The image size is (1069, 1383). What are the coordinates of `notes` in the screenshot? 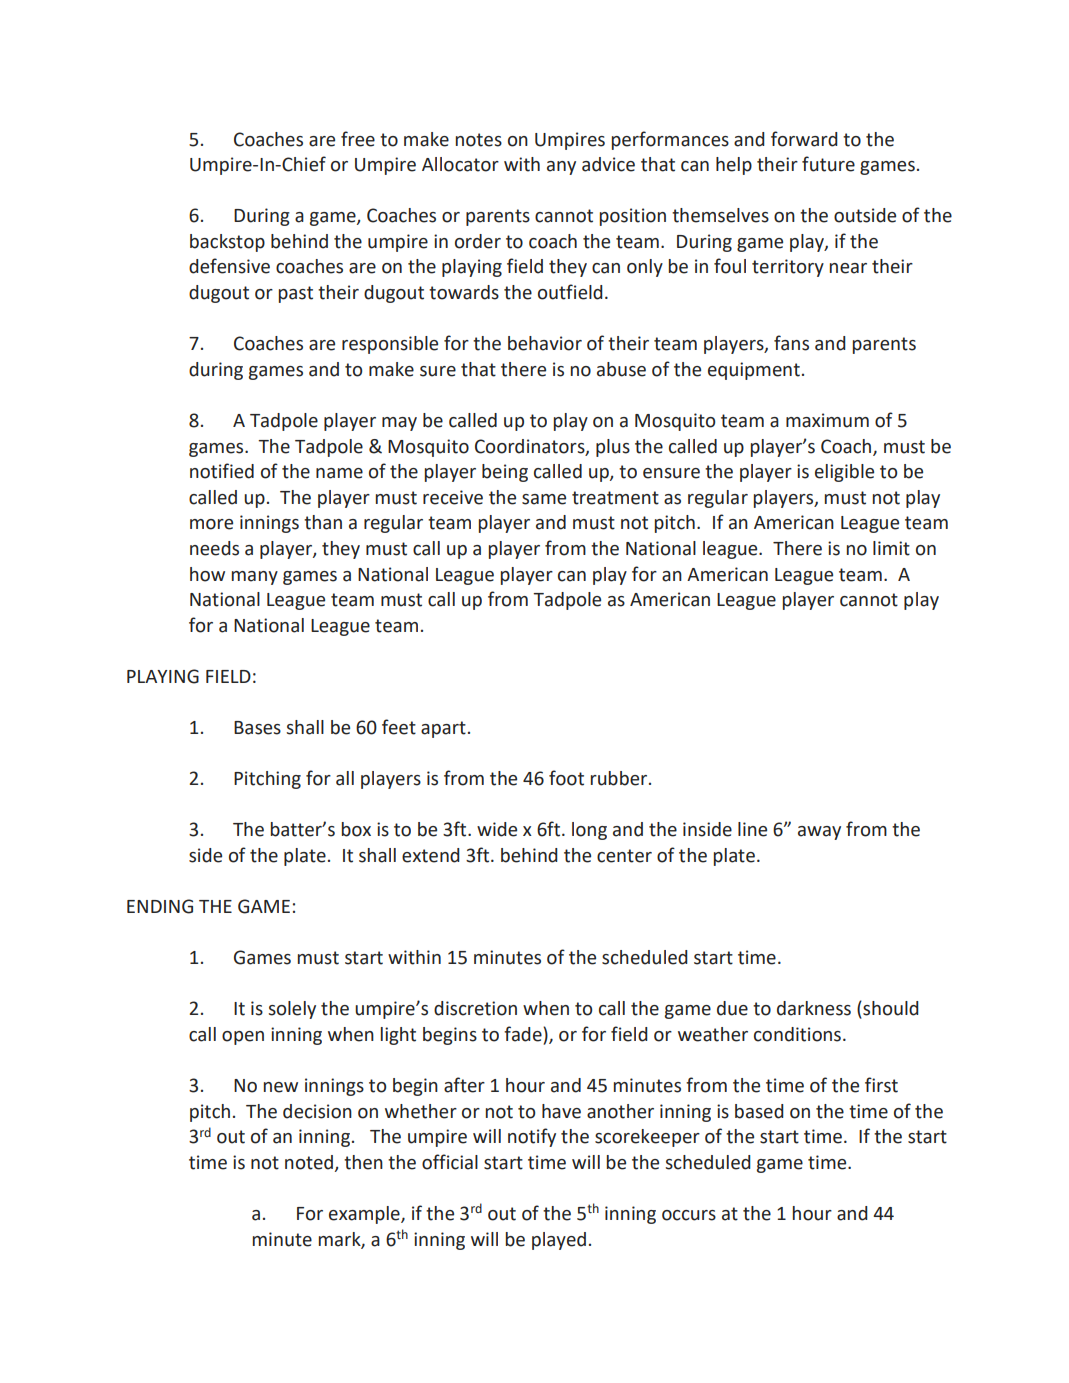 It's located at (479, 140).
